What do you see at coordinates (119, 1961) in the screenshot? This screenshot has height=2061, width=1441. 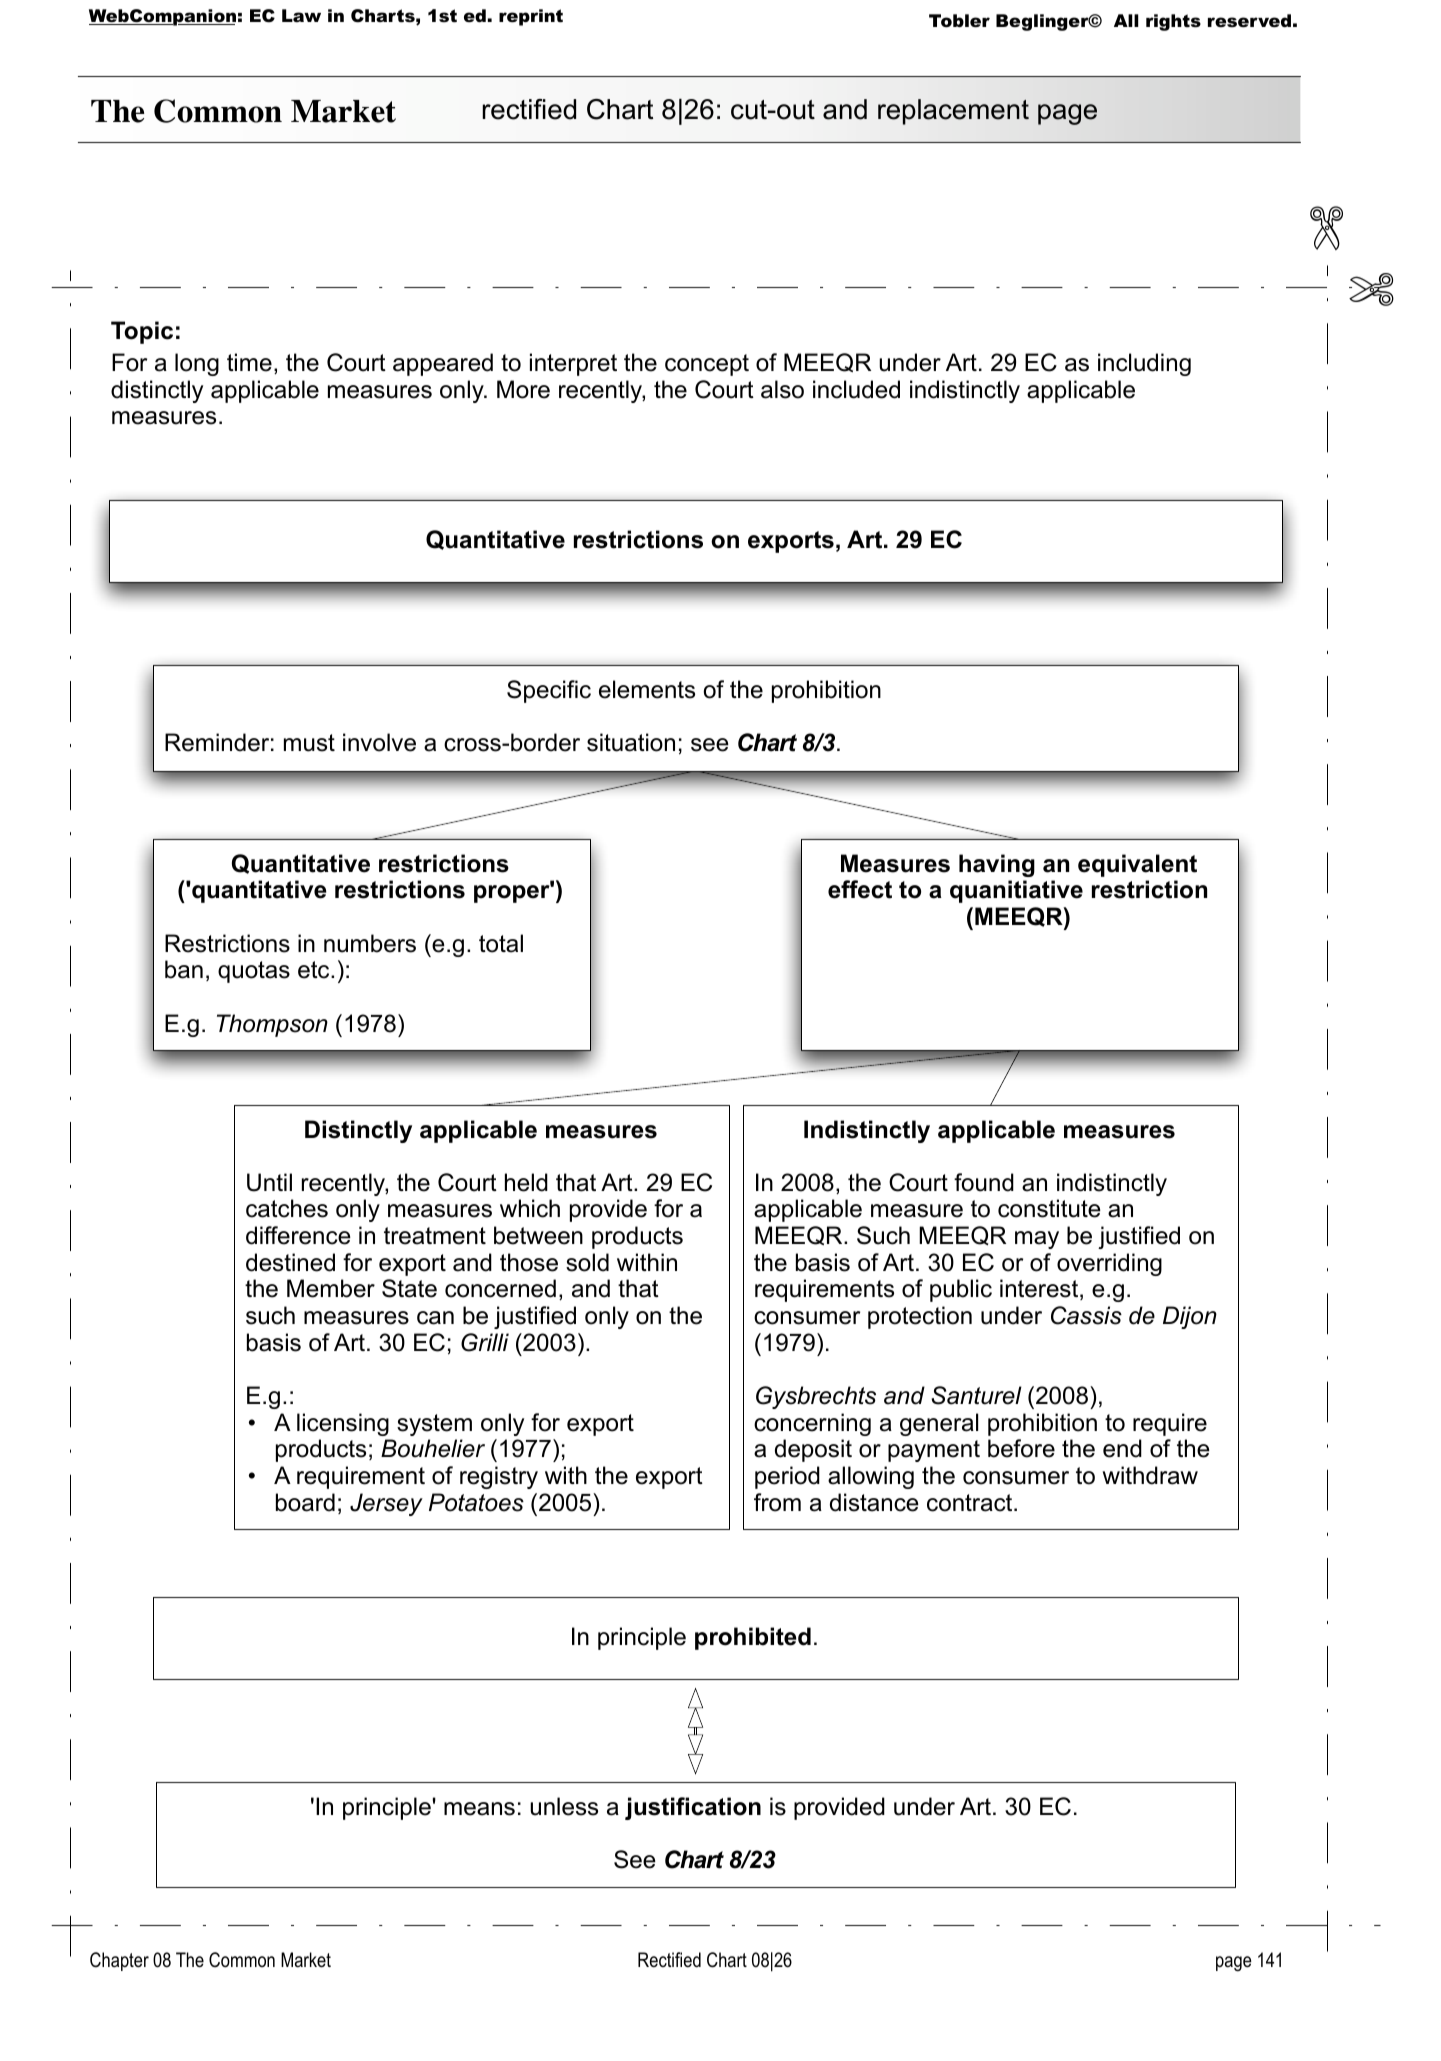 I see `Chapter` at bounding box center [119, 1961].
